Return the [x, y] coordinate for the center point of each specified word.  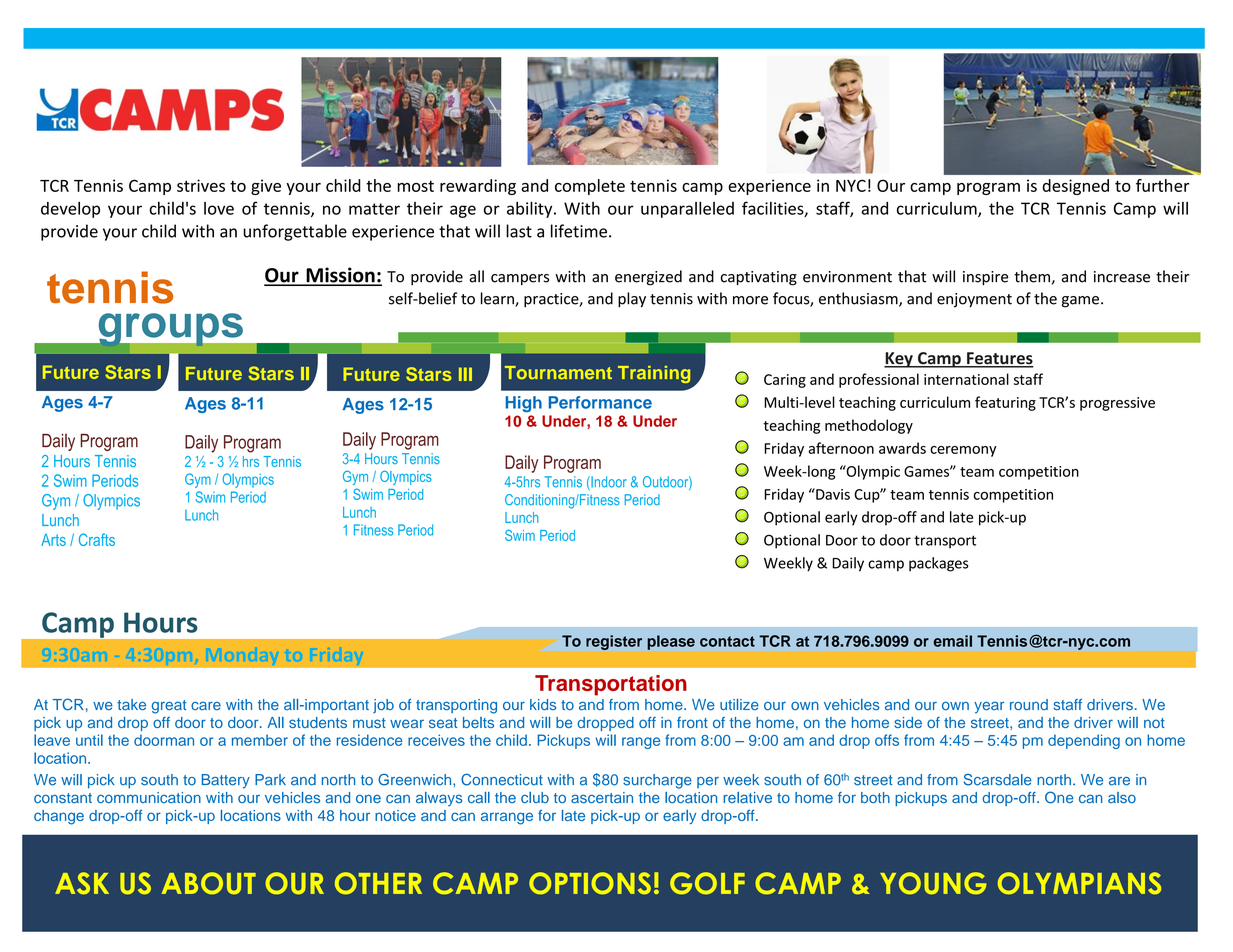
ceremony [963, 451]
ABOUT [209, 883]
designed [1075, 187]
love [219, 208]
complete [590, 187]
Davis [832, 494]
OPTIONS [590, 883]
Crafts [97, 539]
